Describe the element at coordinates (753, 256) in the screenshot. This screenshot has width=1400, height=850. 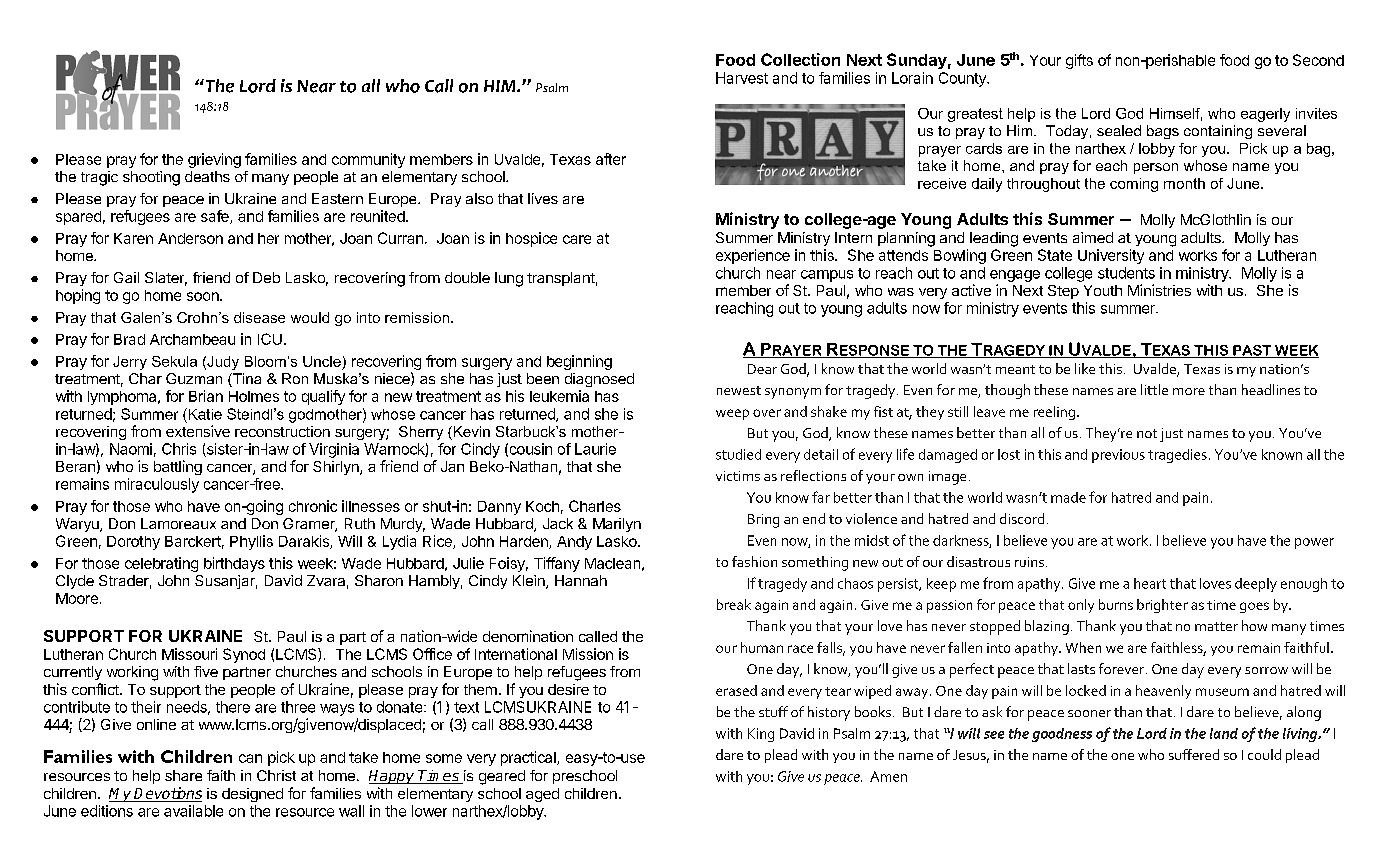
I see `experience` at that location.
